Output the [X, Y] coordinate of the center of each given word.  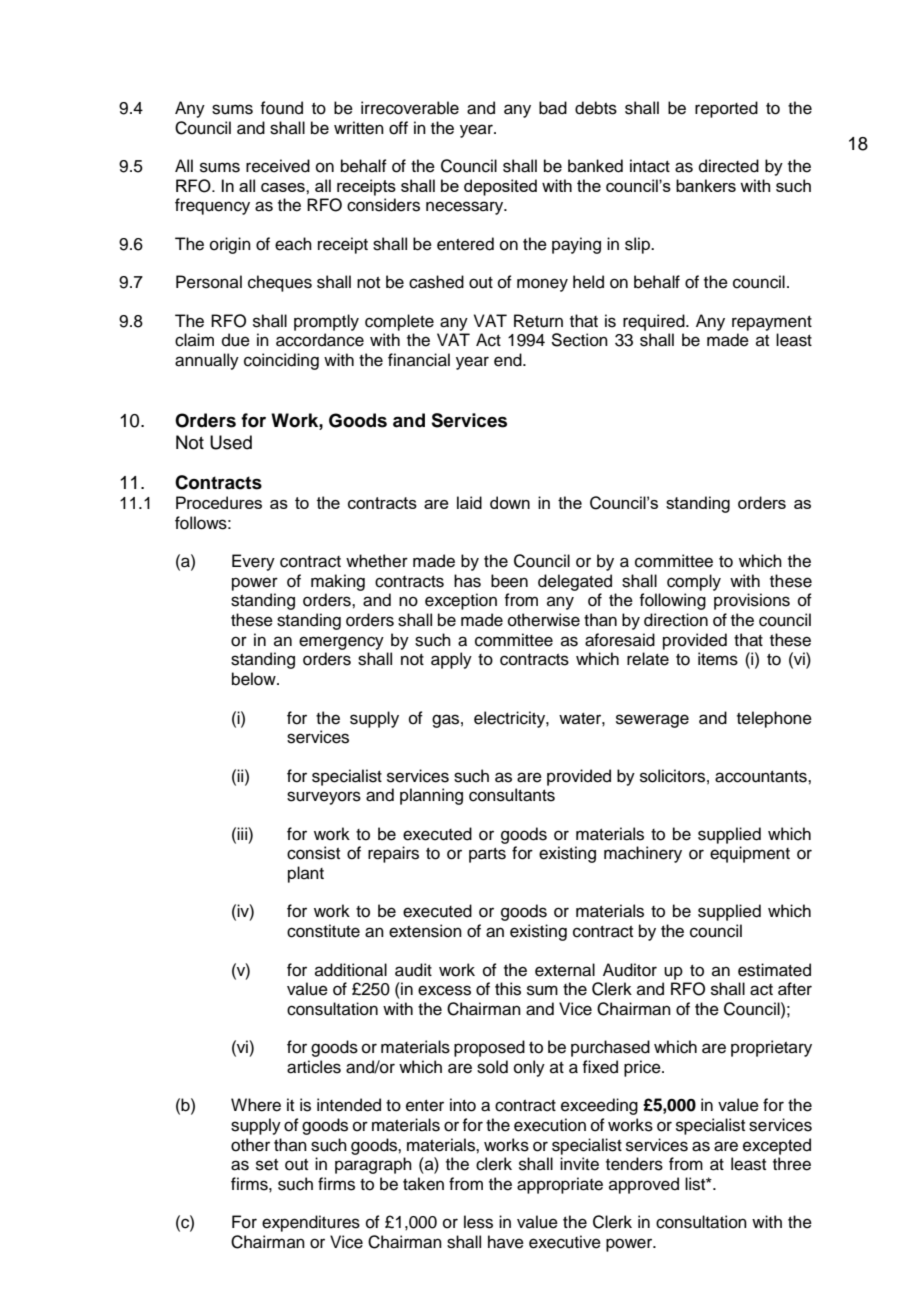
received [278, 166]
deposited [500, 187]
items [718, 659]
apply [451, 660]
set [267, 1165]
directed [729, 166]
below [255, 679]
